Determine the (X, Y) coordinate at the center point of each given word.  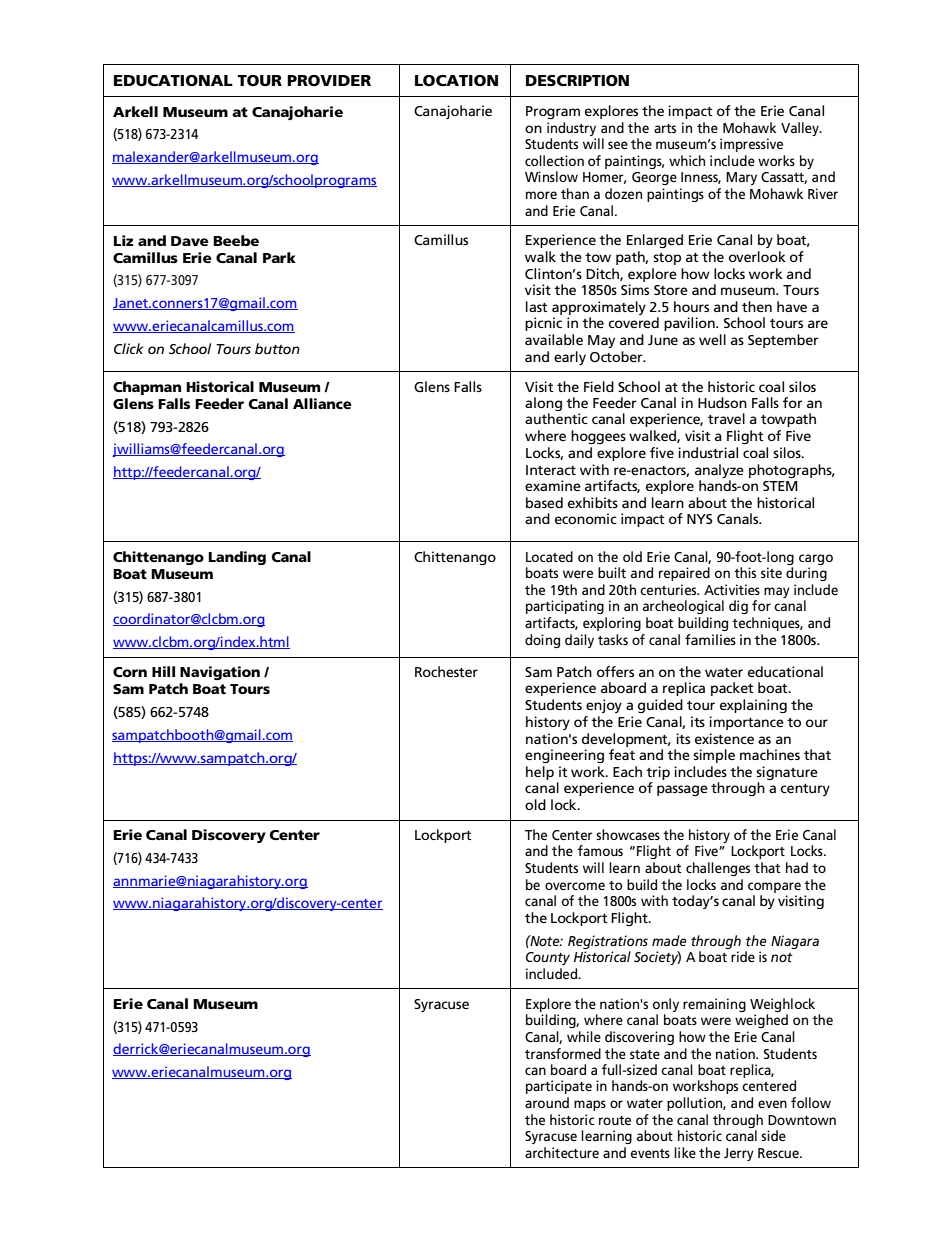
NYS (699, 519)
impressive (751, 145)
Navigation (220, 673)
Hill (163, 671)
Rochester (446, 671)
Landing (237, 558)
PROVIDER (329, 80)
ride (743, 956)
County (548, 958)
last (537, 306)
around (547, 1102)
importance (746, 723)
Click (128, 348)
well (712, 339)
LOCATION (456, 80)
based (544, 502)
